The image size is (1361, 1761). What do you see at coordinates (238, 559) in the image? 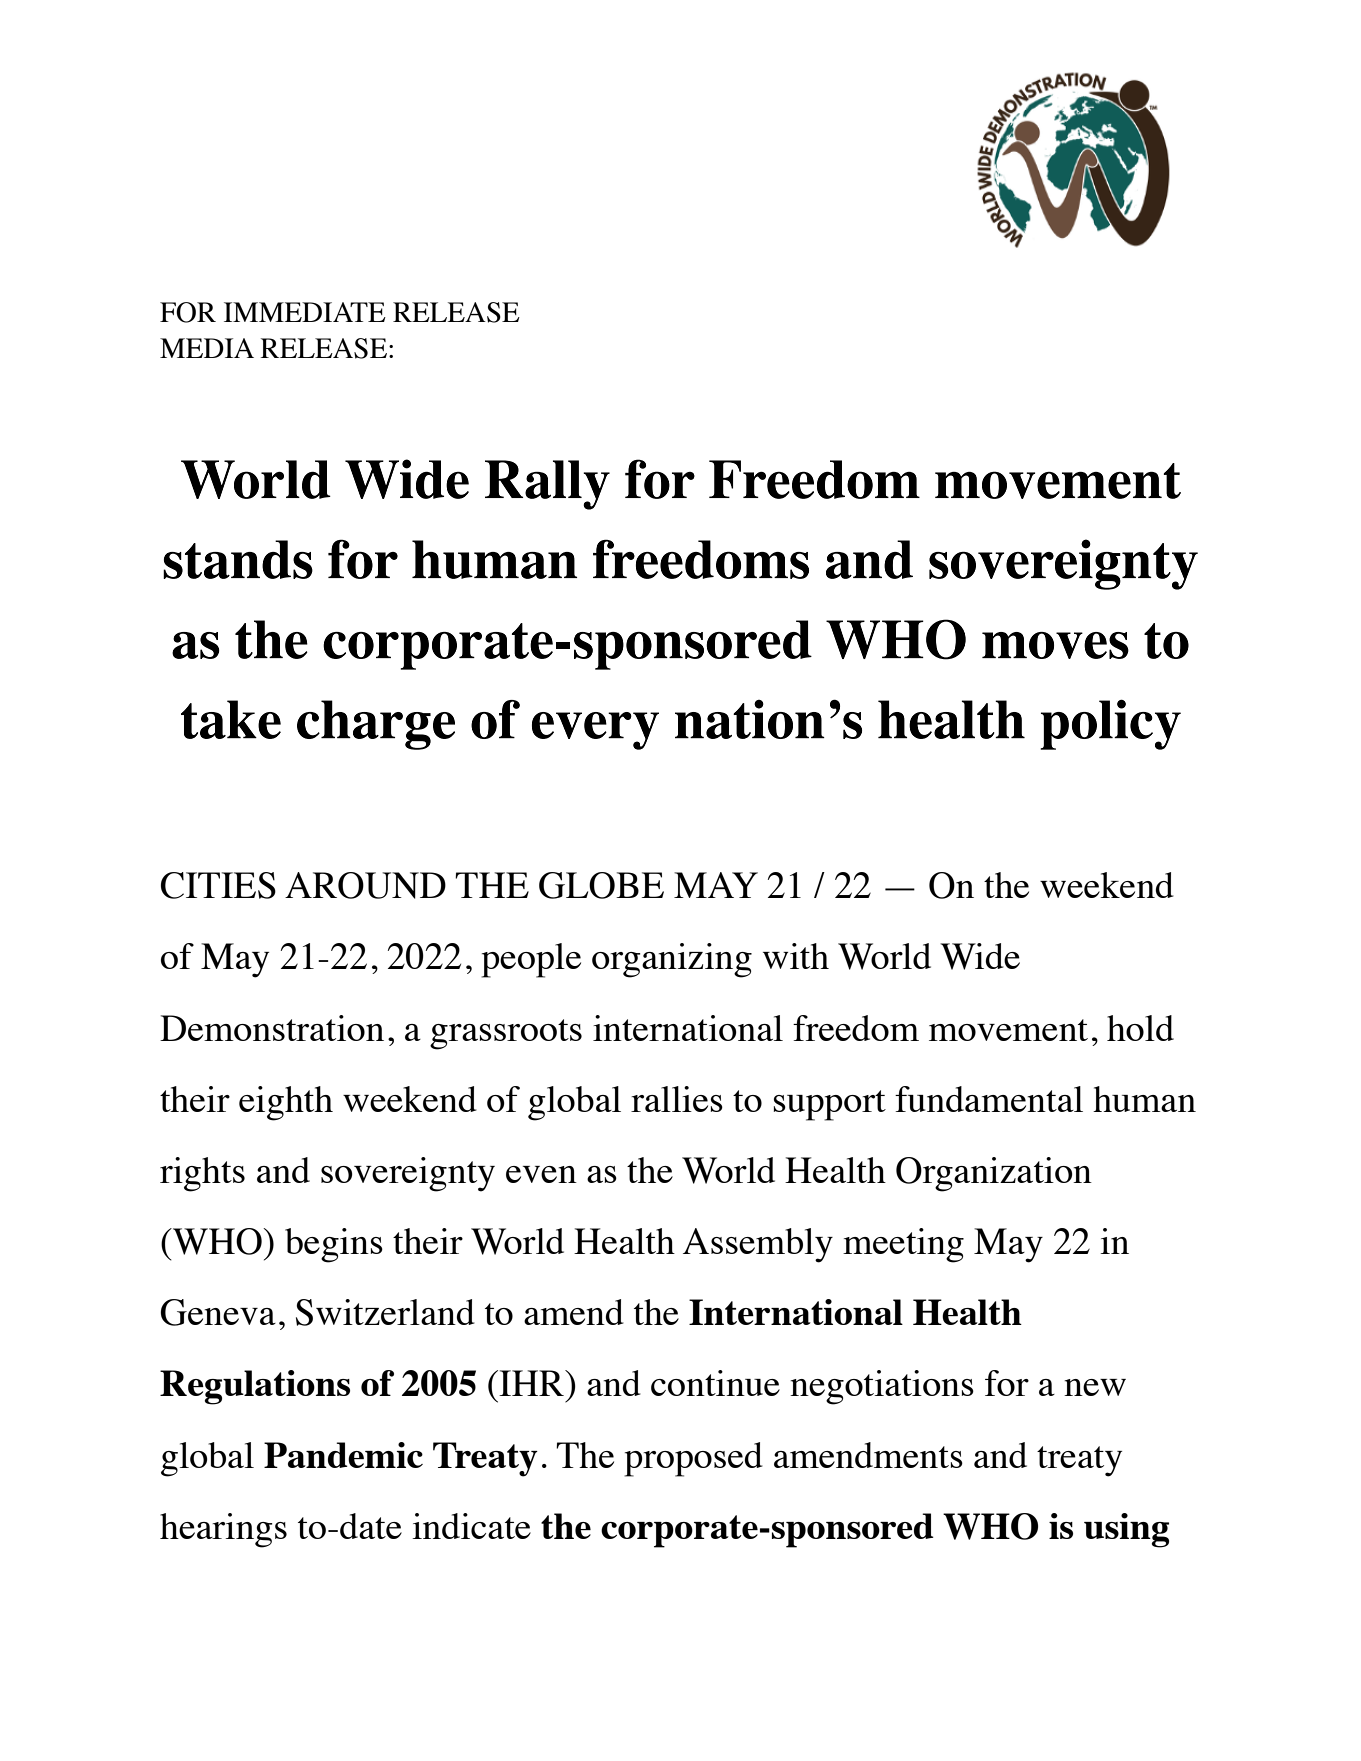
I see `stands` at bounding box center [238, 559].
